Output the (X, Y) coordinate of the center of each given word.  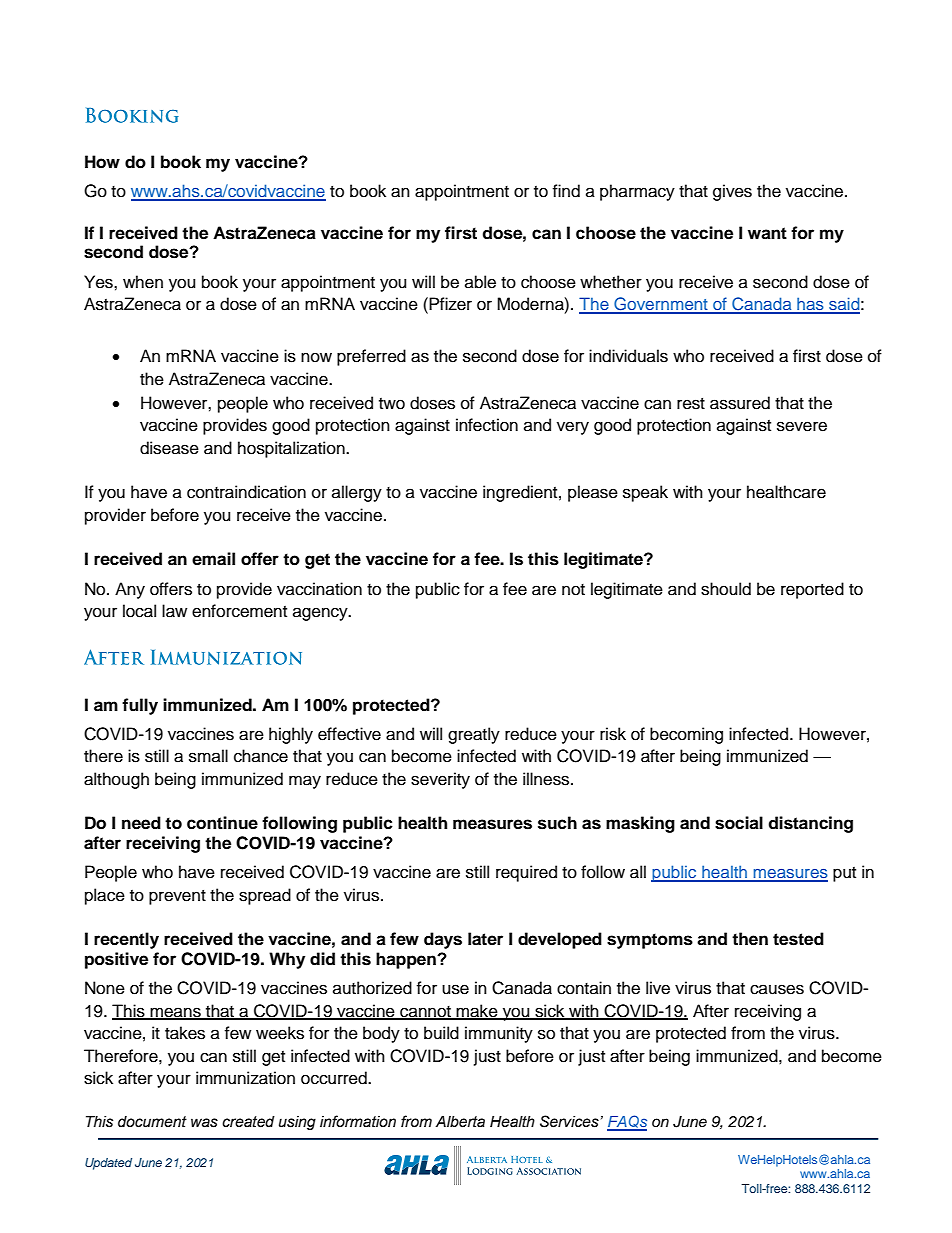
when (143, 282)
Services (569, 1121)
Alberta (460, 1122)
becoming (686, 735)
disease (169, 448)
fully (140, 706)
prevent (177, 897)
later (485, 939)
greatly (474, 735)
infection (487, 425)
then (750, 939)
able (480, 282)
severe (802, 426)
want (767, 233)
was (204, 1123)
